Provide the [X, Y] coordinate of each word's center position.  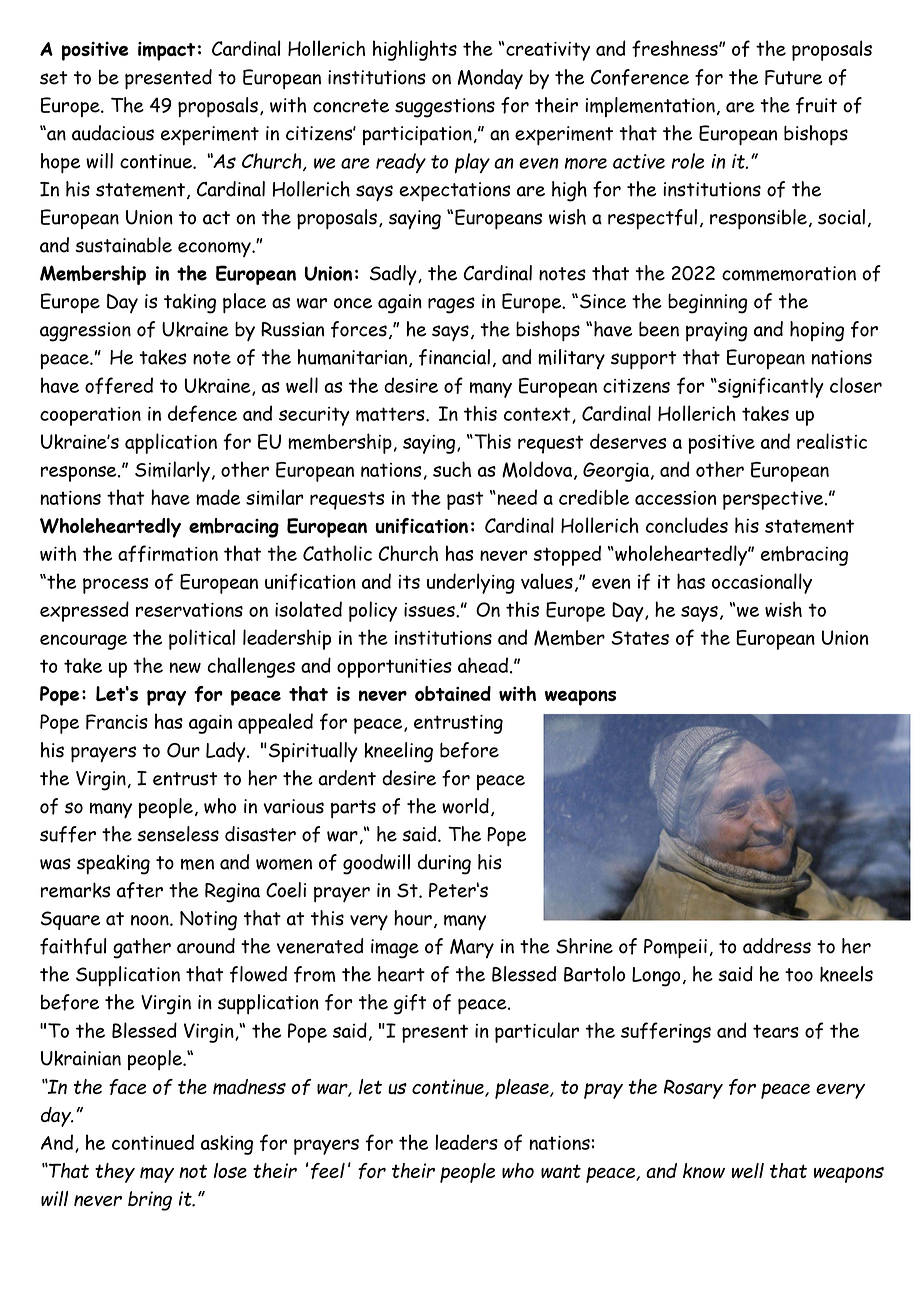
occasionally [762, 583]
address [777, 946]
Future [793, 77]
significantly [770, 387]
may [157, 1175]
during [444, 864]
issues [430, 610]
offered [119, 385]
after [140, 890]
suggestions [445, 108]
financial [454, 357]
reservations [189, 610]
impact [166, 51]
